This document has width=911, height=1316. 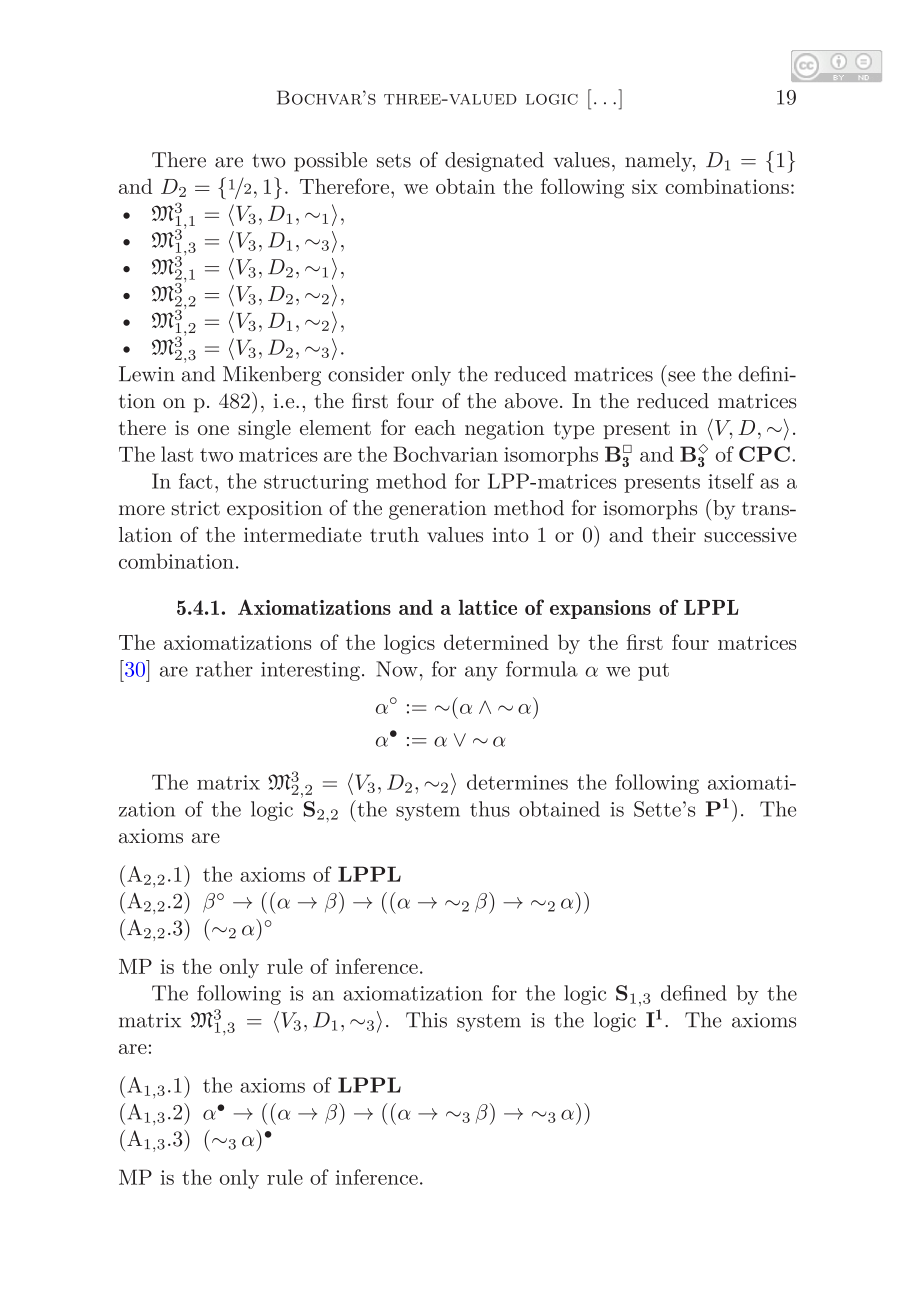 I want to click on This, so click(x=426, y=1020).
